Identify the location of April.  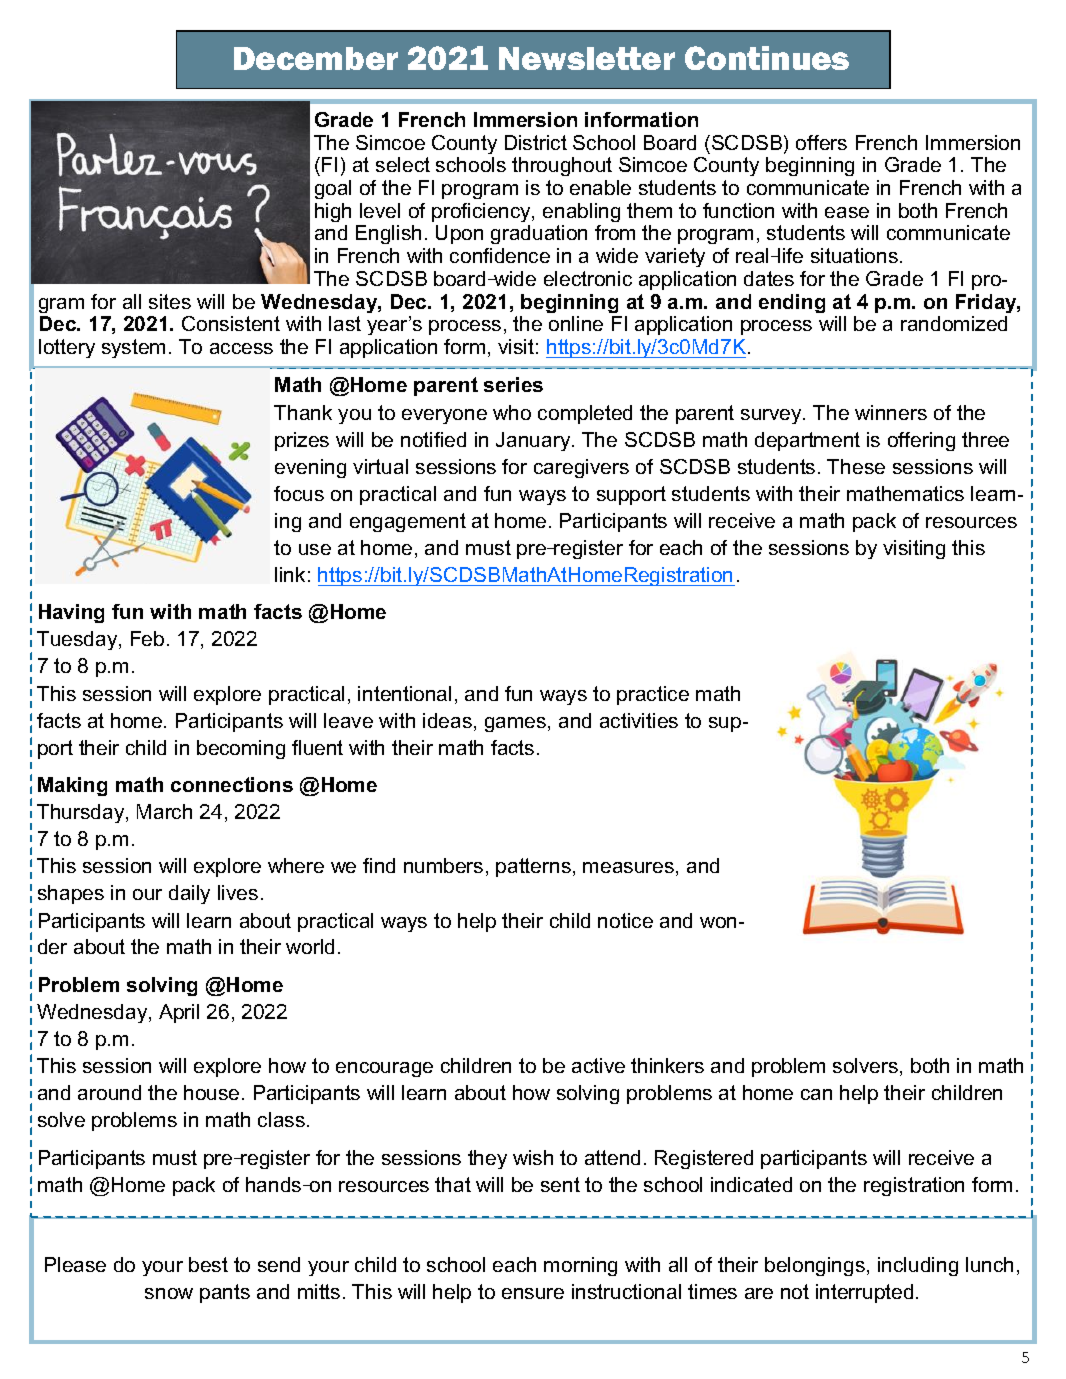
(179, 1013).
